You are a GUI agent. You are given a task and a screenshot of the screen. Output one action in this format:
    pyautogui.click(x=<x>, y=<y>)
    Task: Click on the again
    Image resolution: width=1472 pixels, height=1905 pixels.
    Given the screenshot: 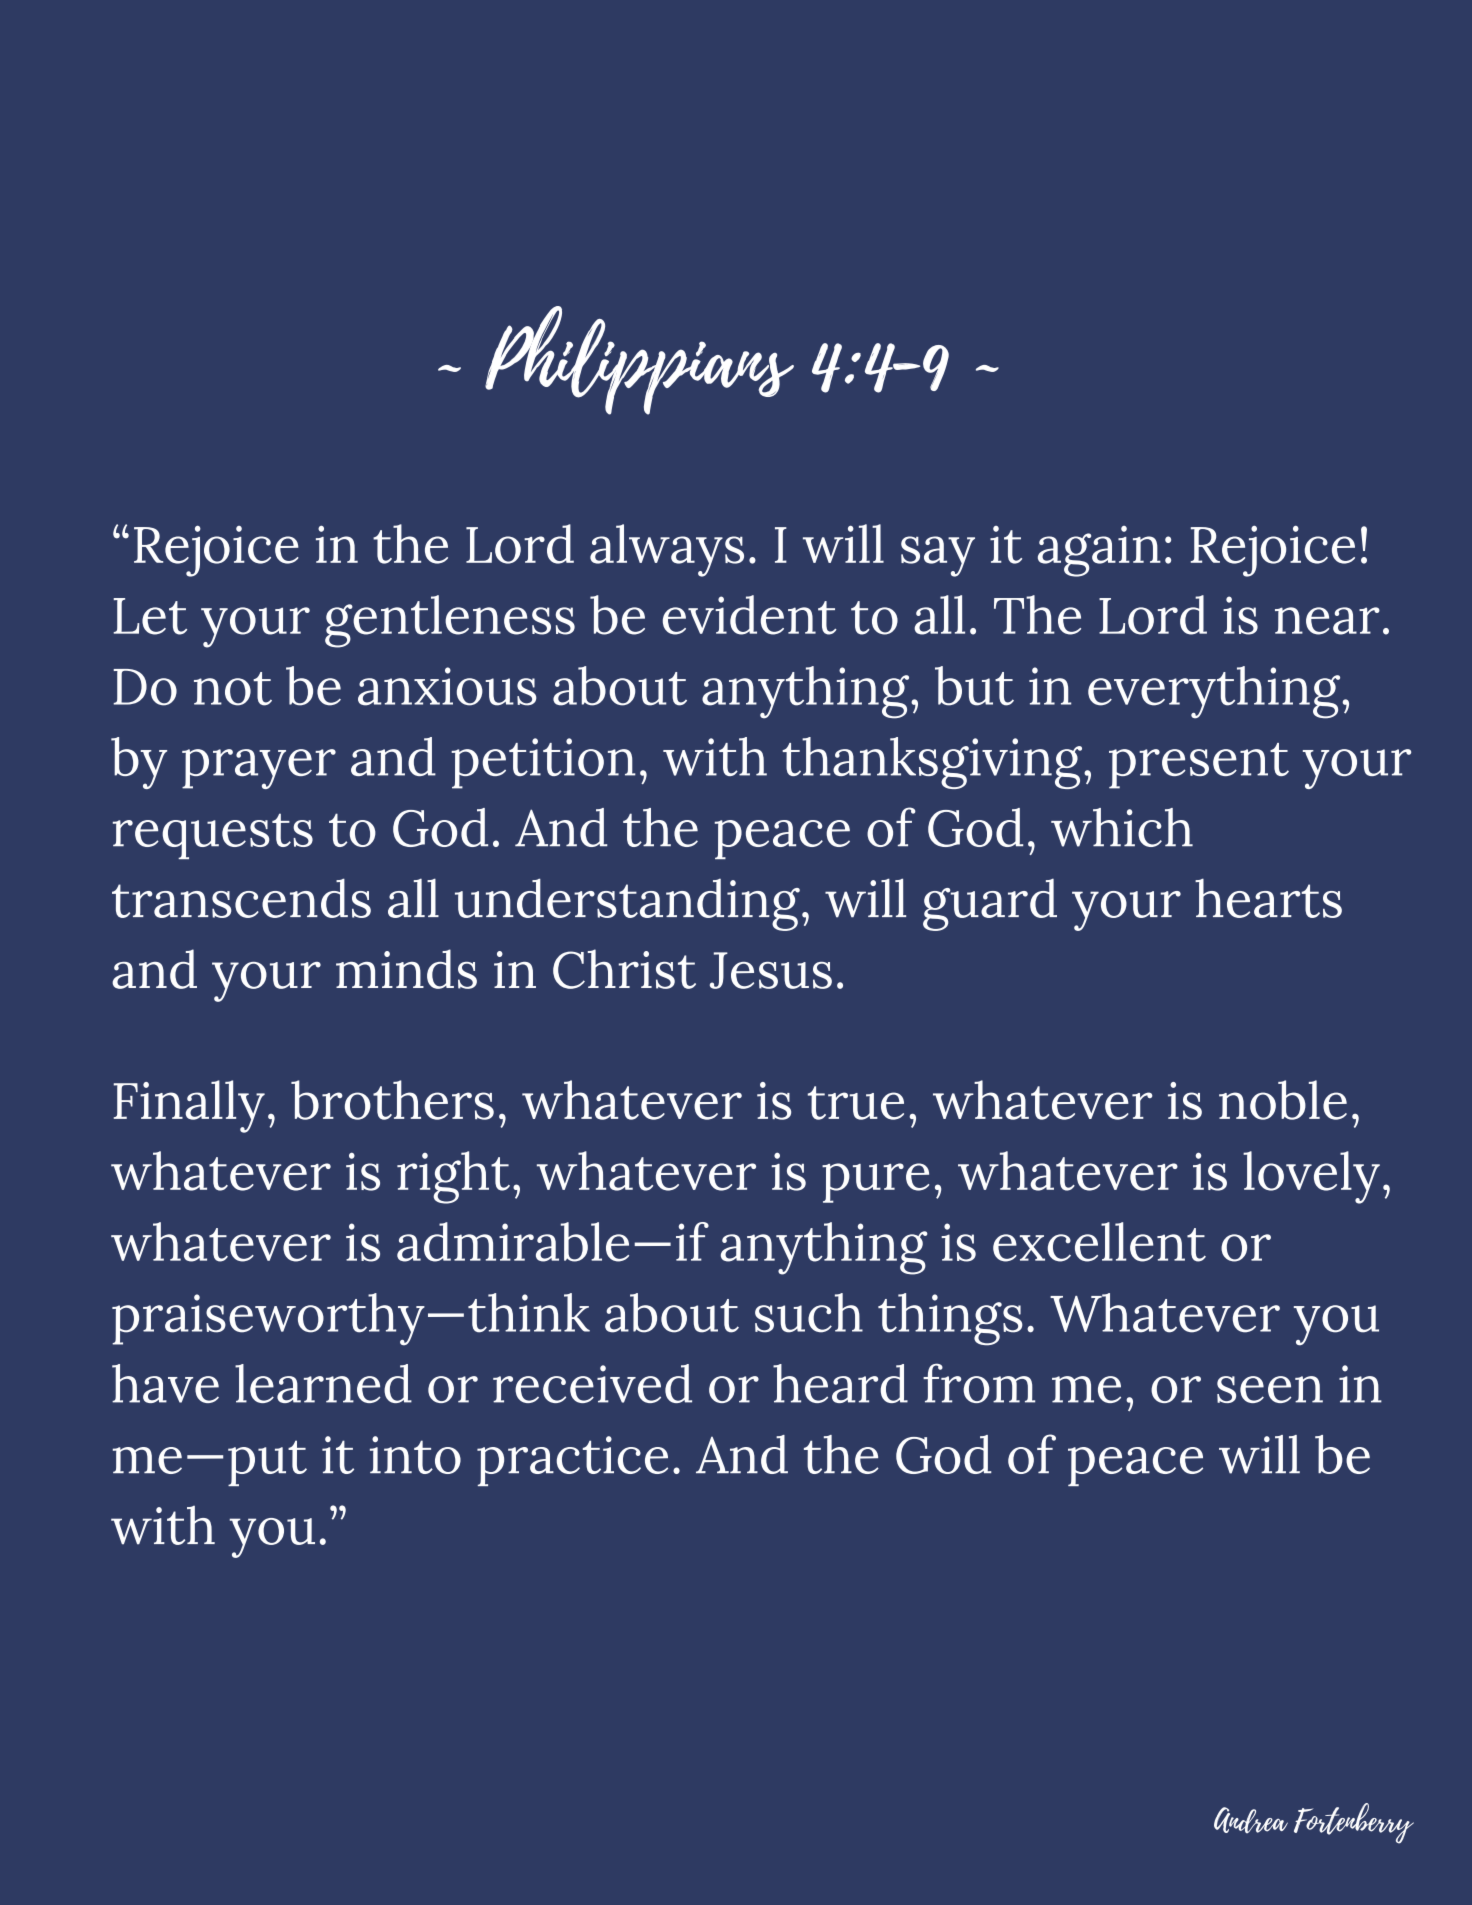 What is the action you would take?
    pyautogui.click(x=1099, y=551)
